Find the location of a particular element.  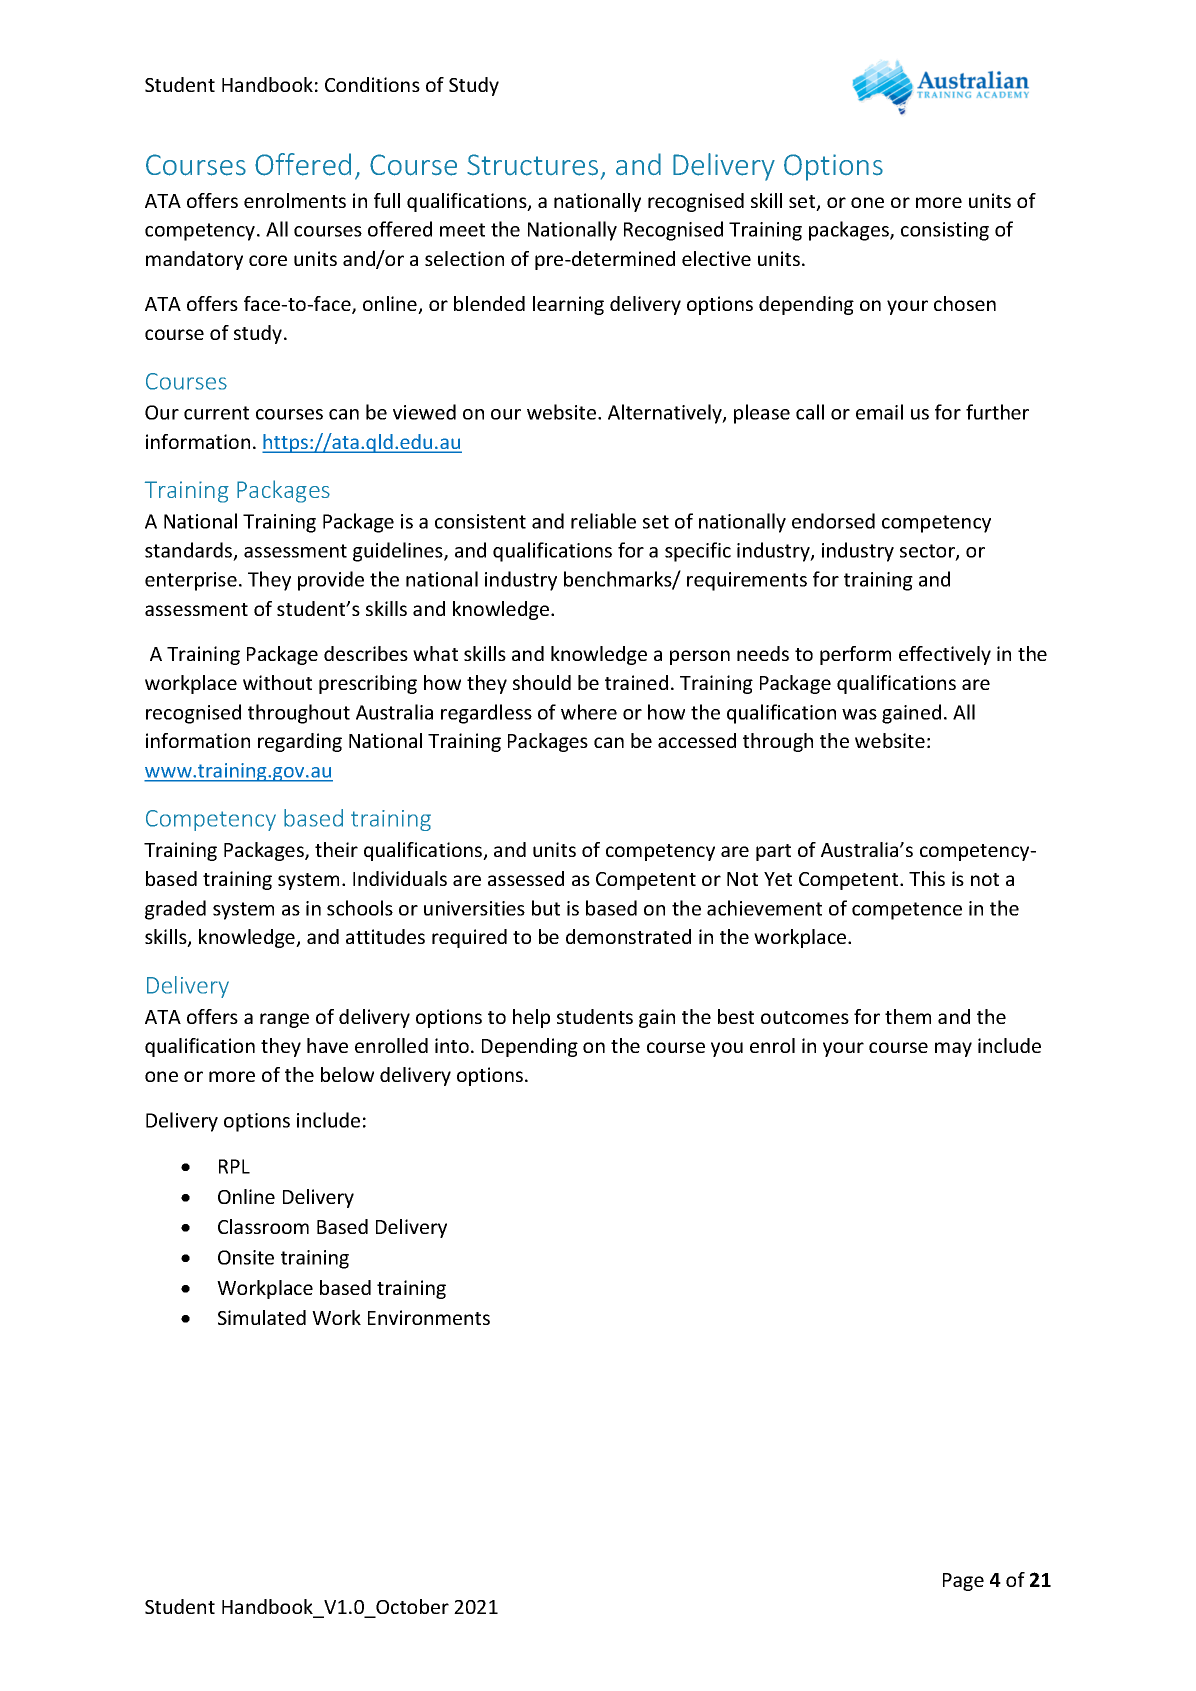

help is located at coordinates (531, 1018).
